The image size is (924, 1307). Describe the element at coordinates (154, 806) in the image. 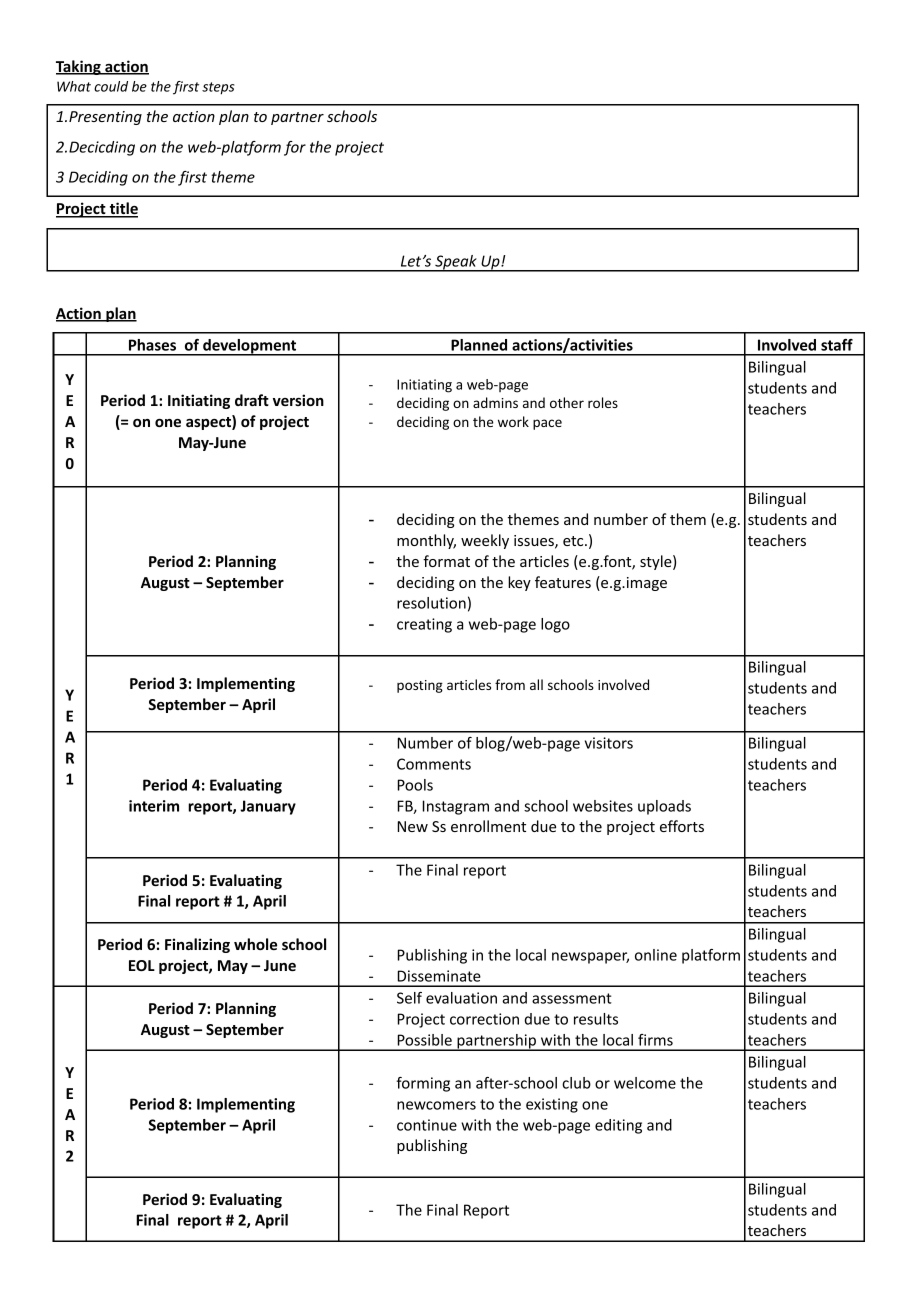

I see `interim` at that location.
